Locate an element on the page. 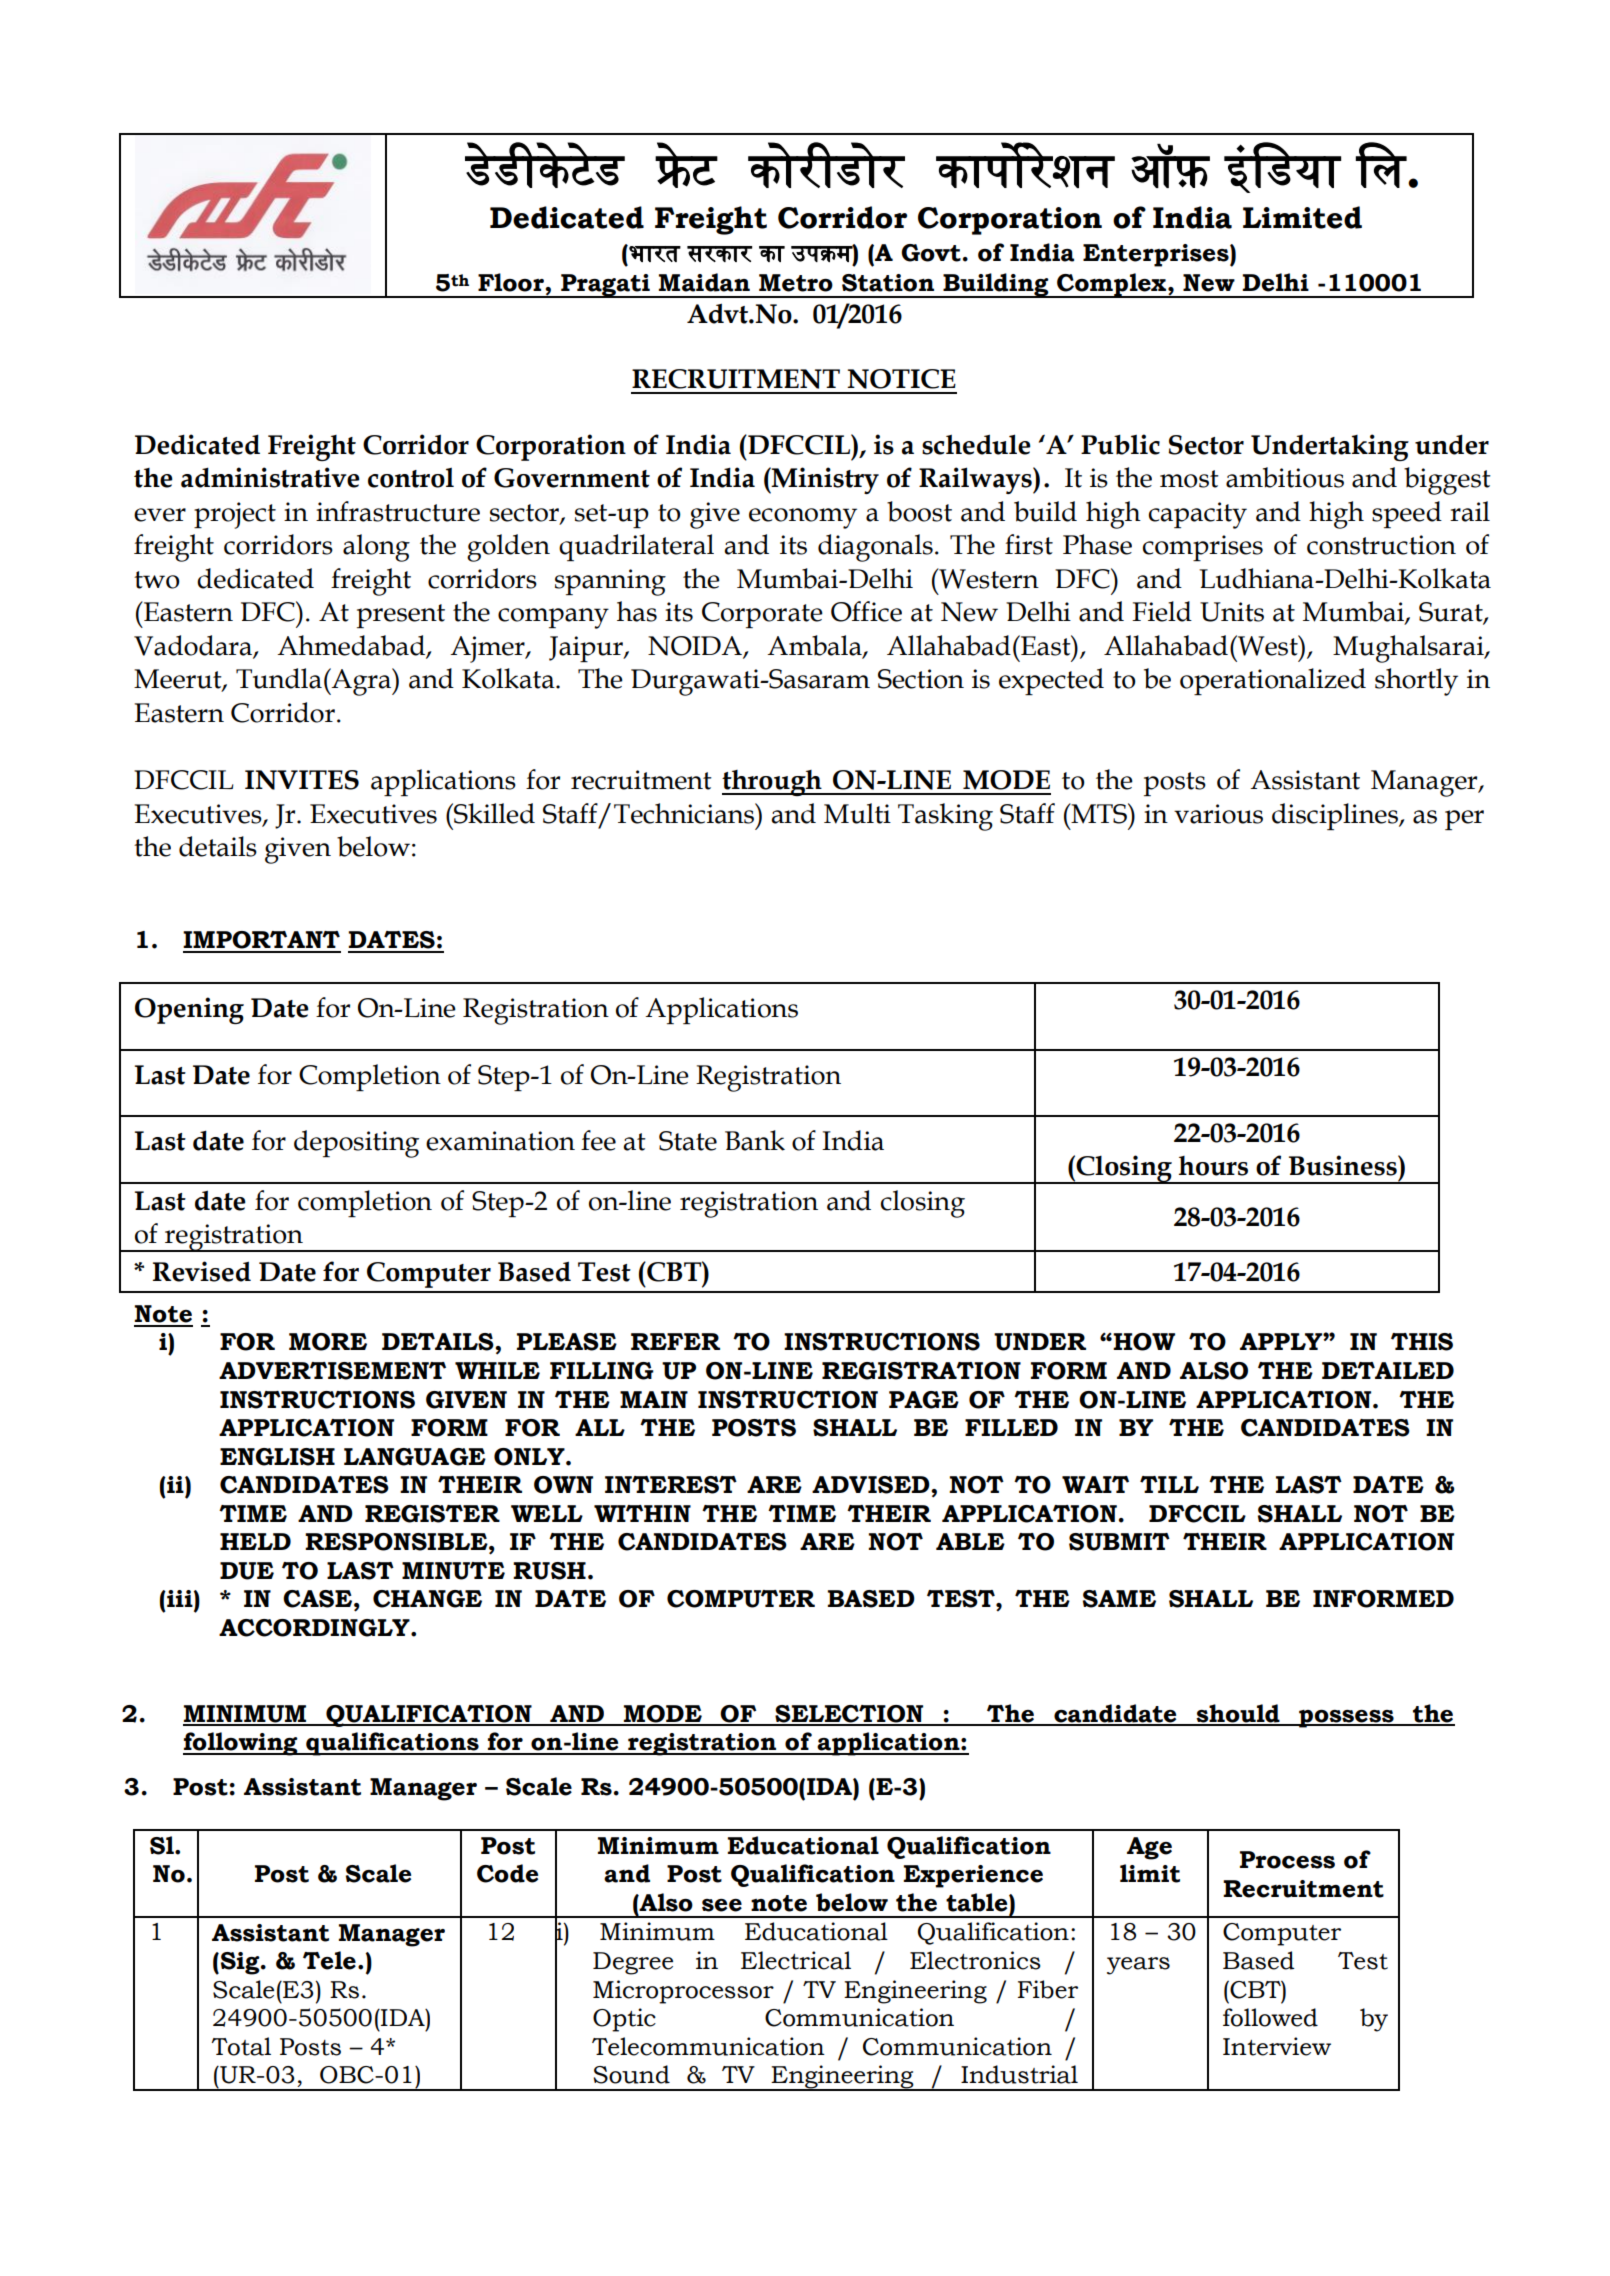 The width and height of the document is (1610, 2276). ADVISED is located at coordinates (872, 1485).
